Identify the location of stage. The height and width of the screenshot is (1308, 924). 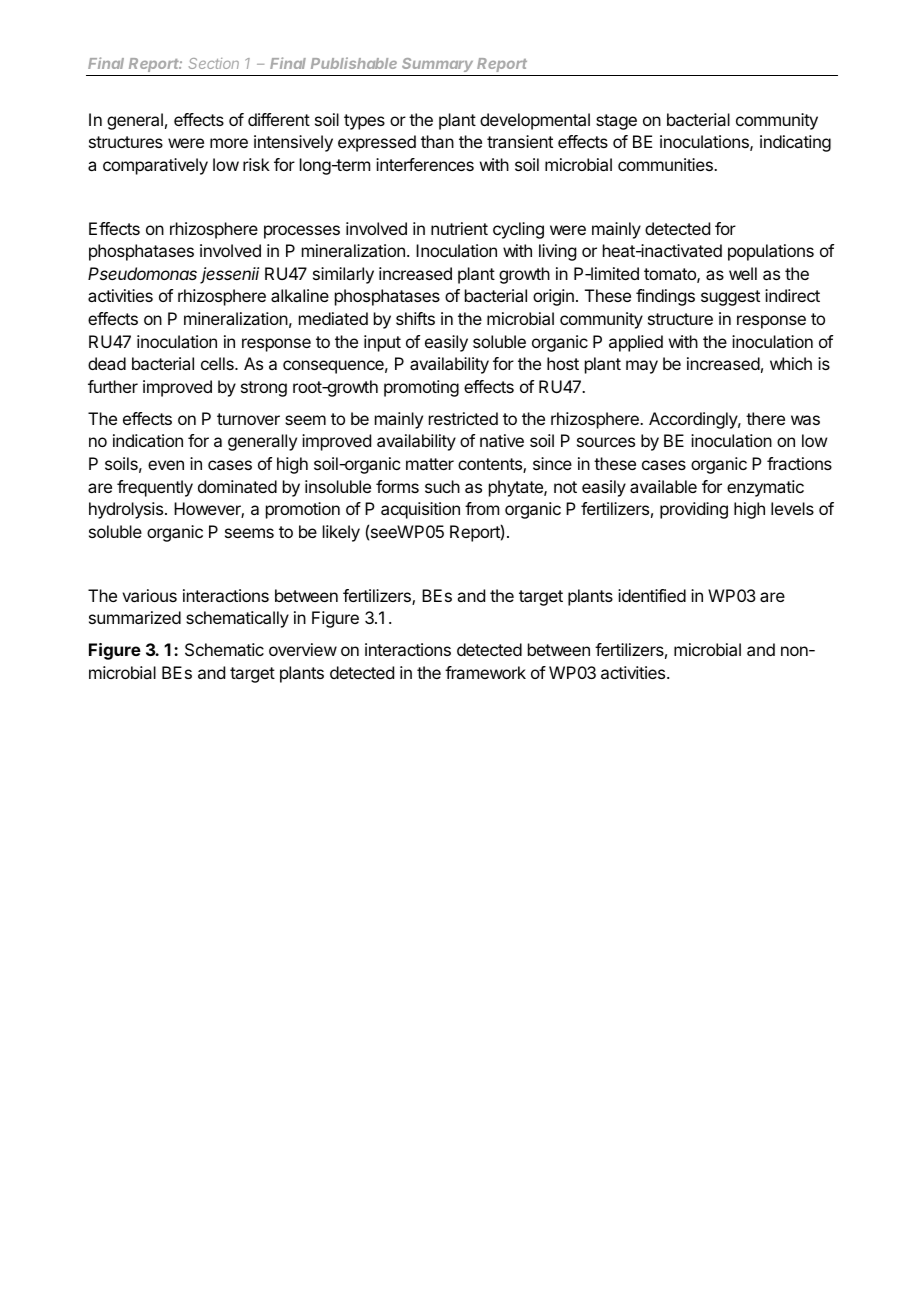
(616, 122).
